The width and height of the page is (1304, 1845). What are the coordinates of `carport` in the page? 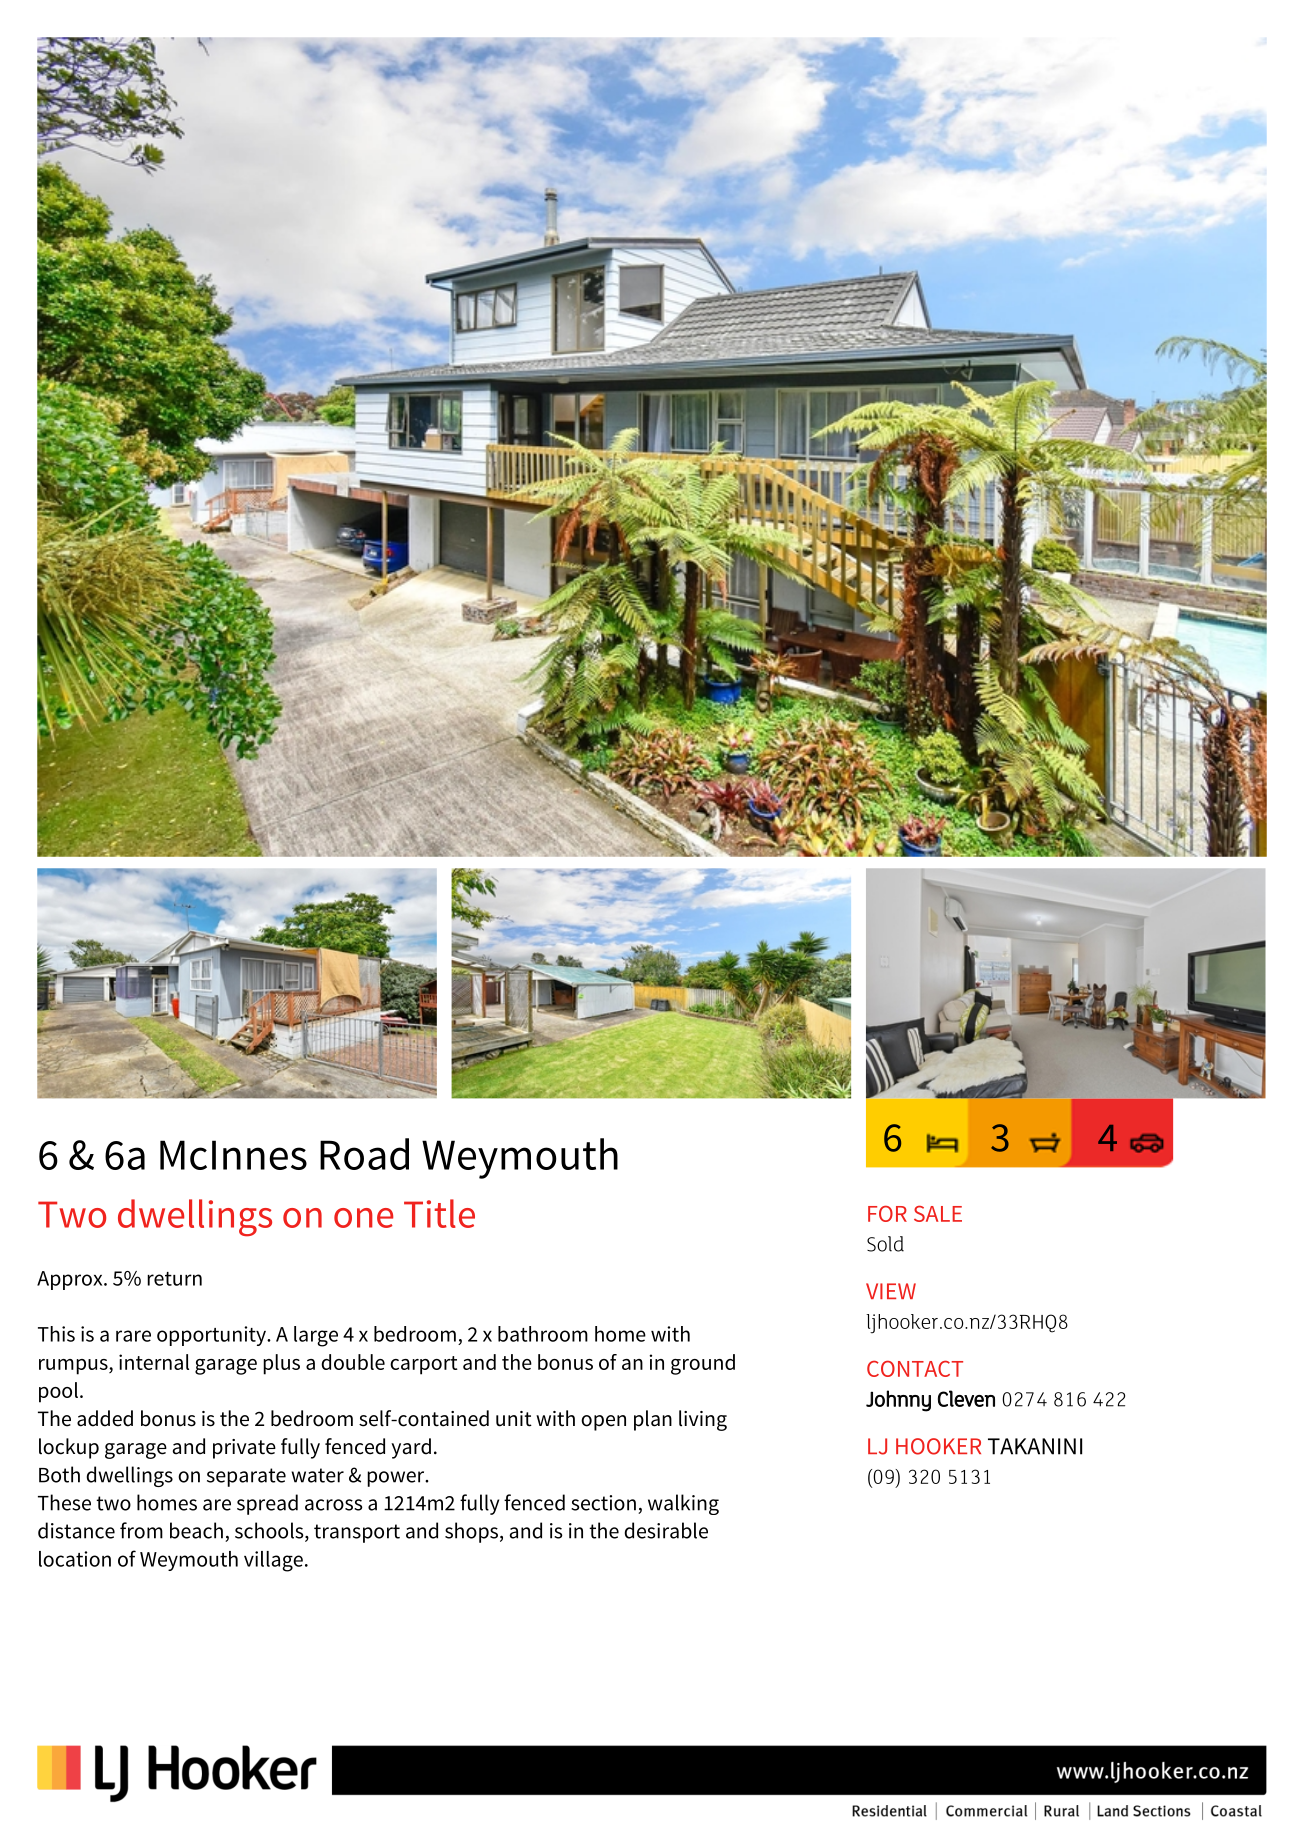 It's located at (424, 1365).
